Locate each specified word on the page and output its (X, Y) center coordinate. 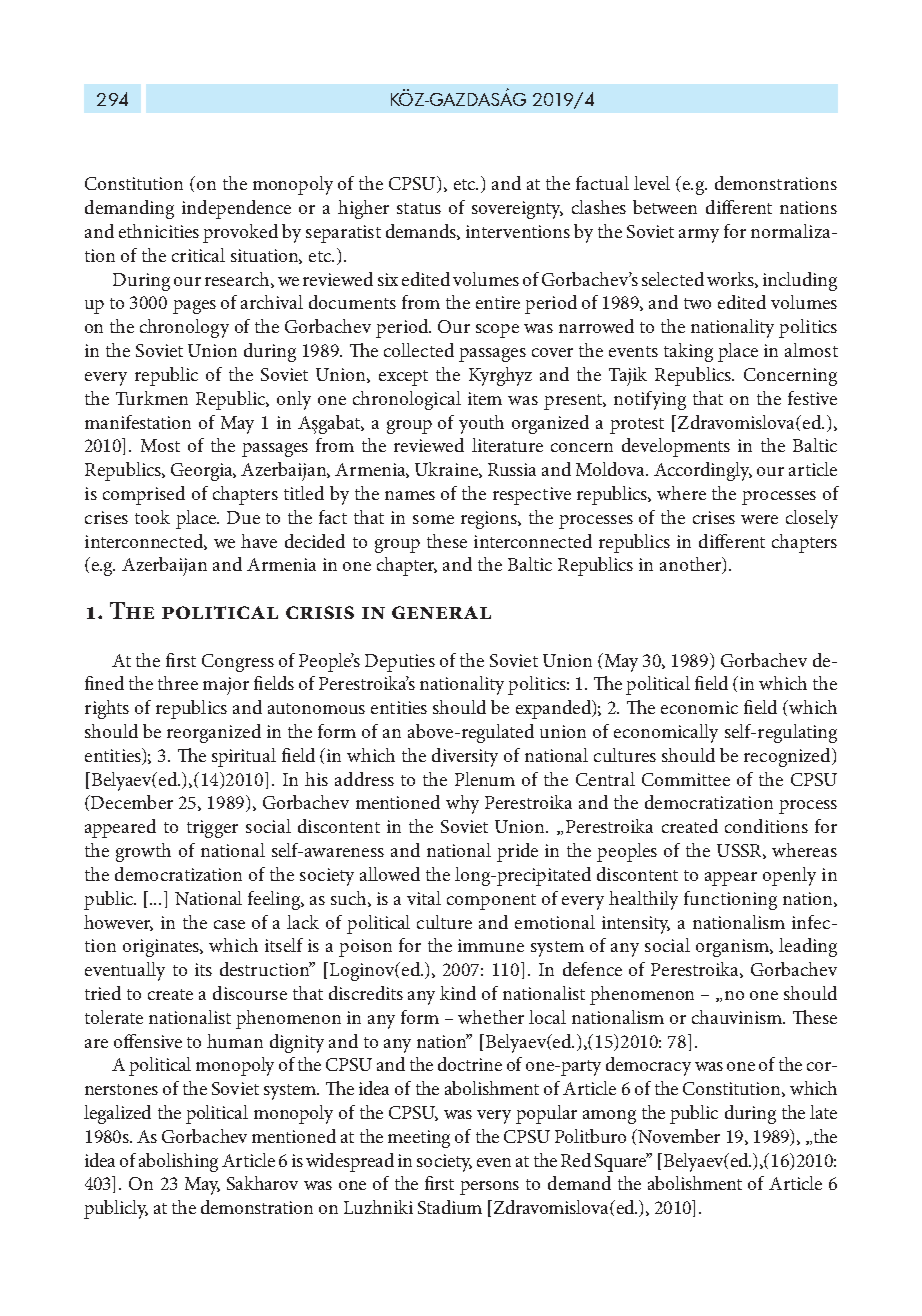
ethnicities (159, 231)
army (699, 236)
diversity (465, 757)
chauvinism (738, 1017)
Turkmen (152, 398)
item (485, 398)
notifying (650, 400)
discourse (250, 993)
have (259, 541)
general (441, 612)
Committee (686, 779)
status (419, 208)
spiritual (244, 757)
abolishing (178, 1162)
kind (458, 993)
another (692, 565)
